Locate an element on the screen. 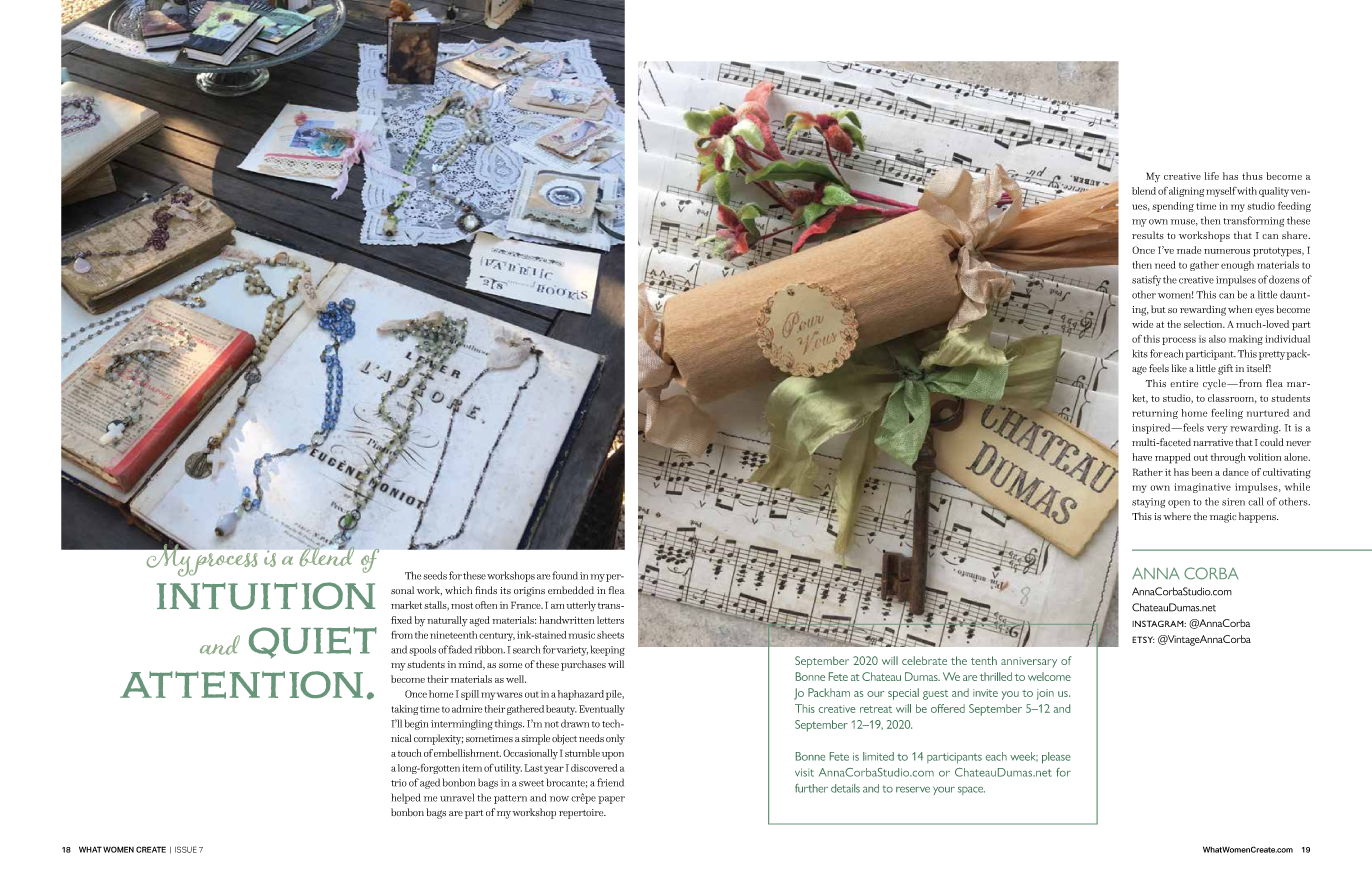  myself is located at coordinates (1222, 192).
